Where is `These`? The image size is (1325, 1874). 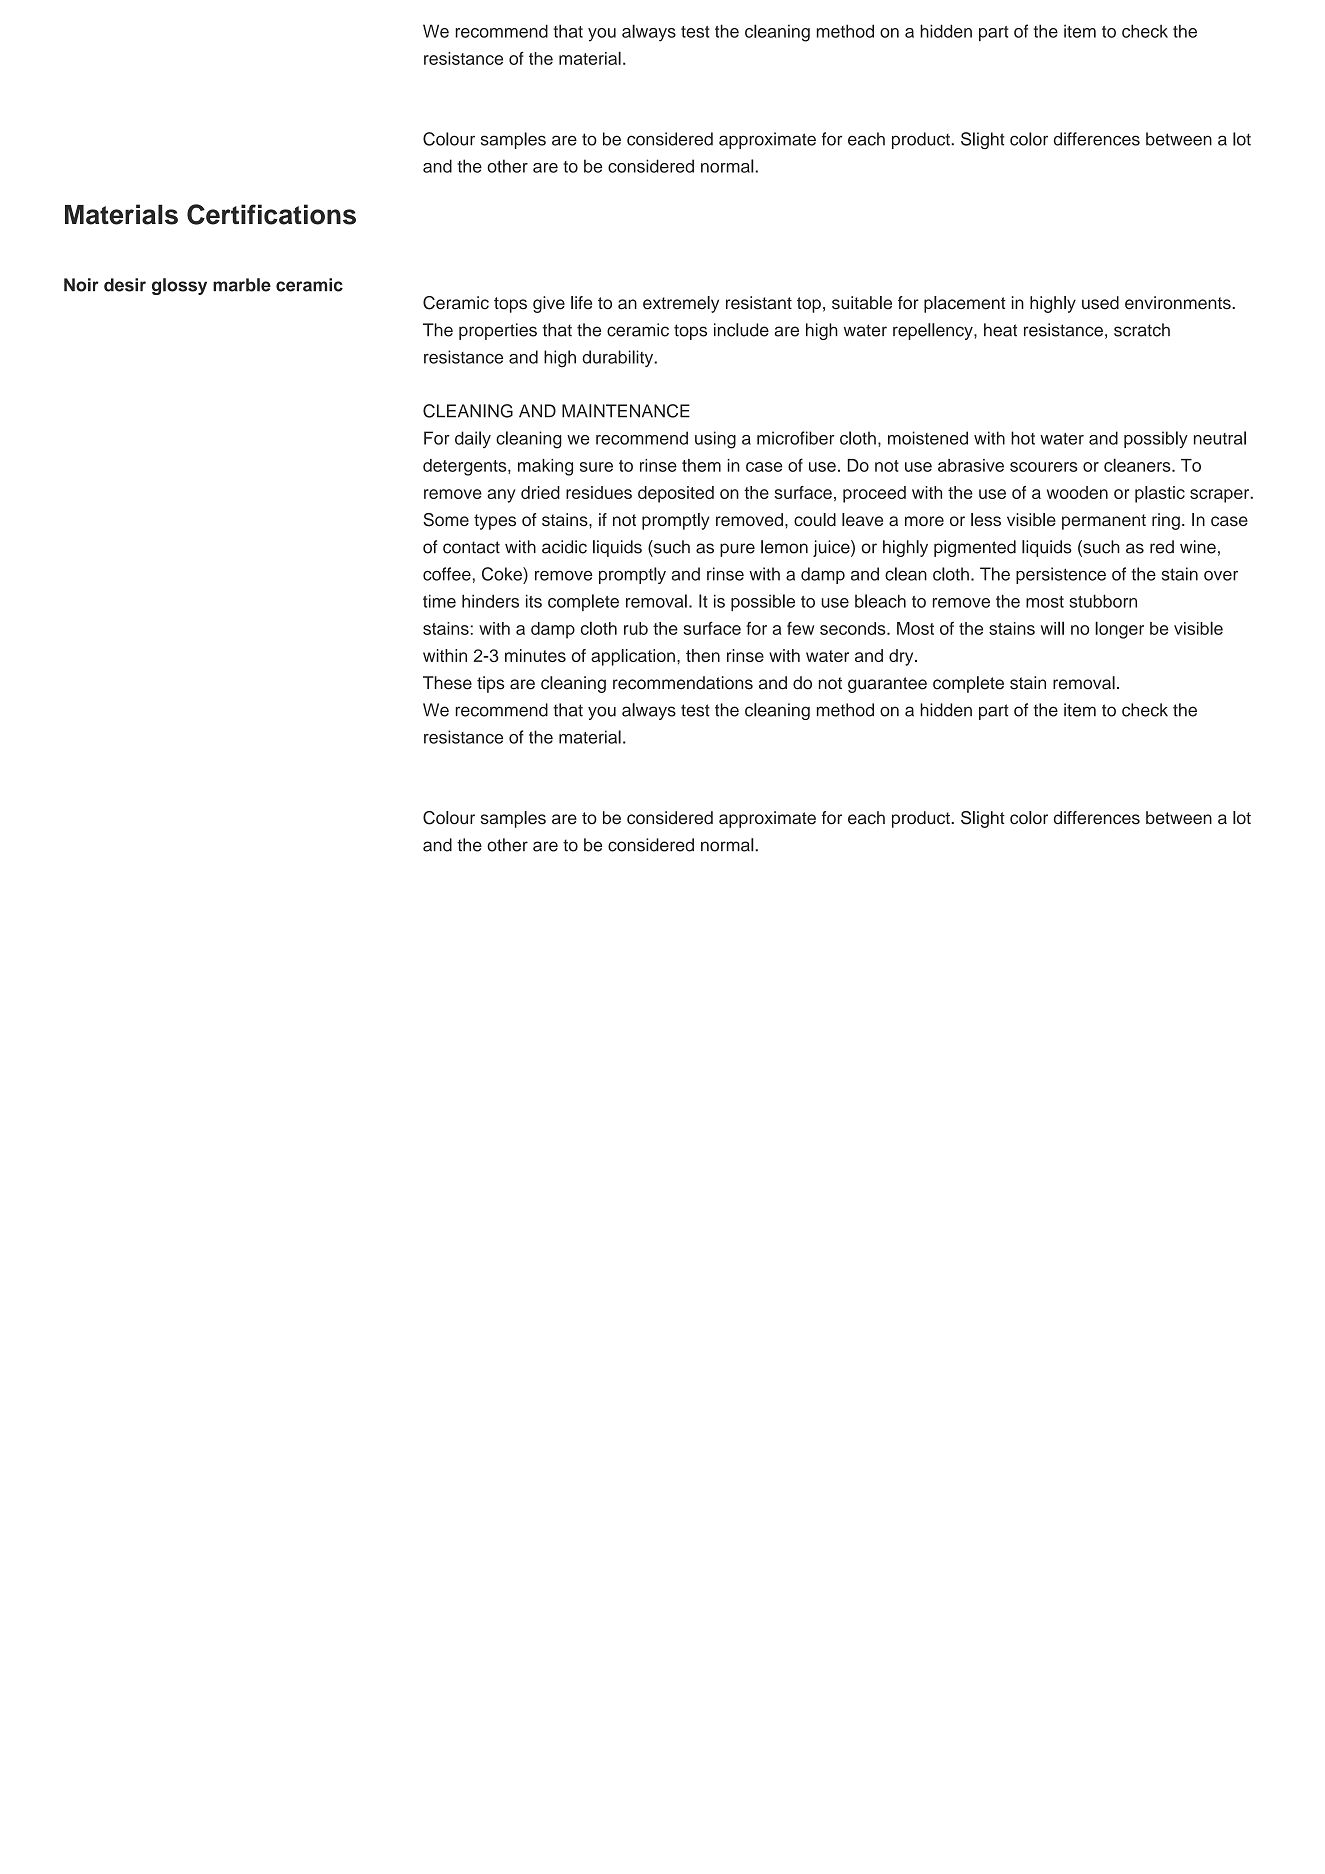
These is located at coordinates (447, 683).
